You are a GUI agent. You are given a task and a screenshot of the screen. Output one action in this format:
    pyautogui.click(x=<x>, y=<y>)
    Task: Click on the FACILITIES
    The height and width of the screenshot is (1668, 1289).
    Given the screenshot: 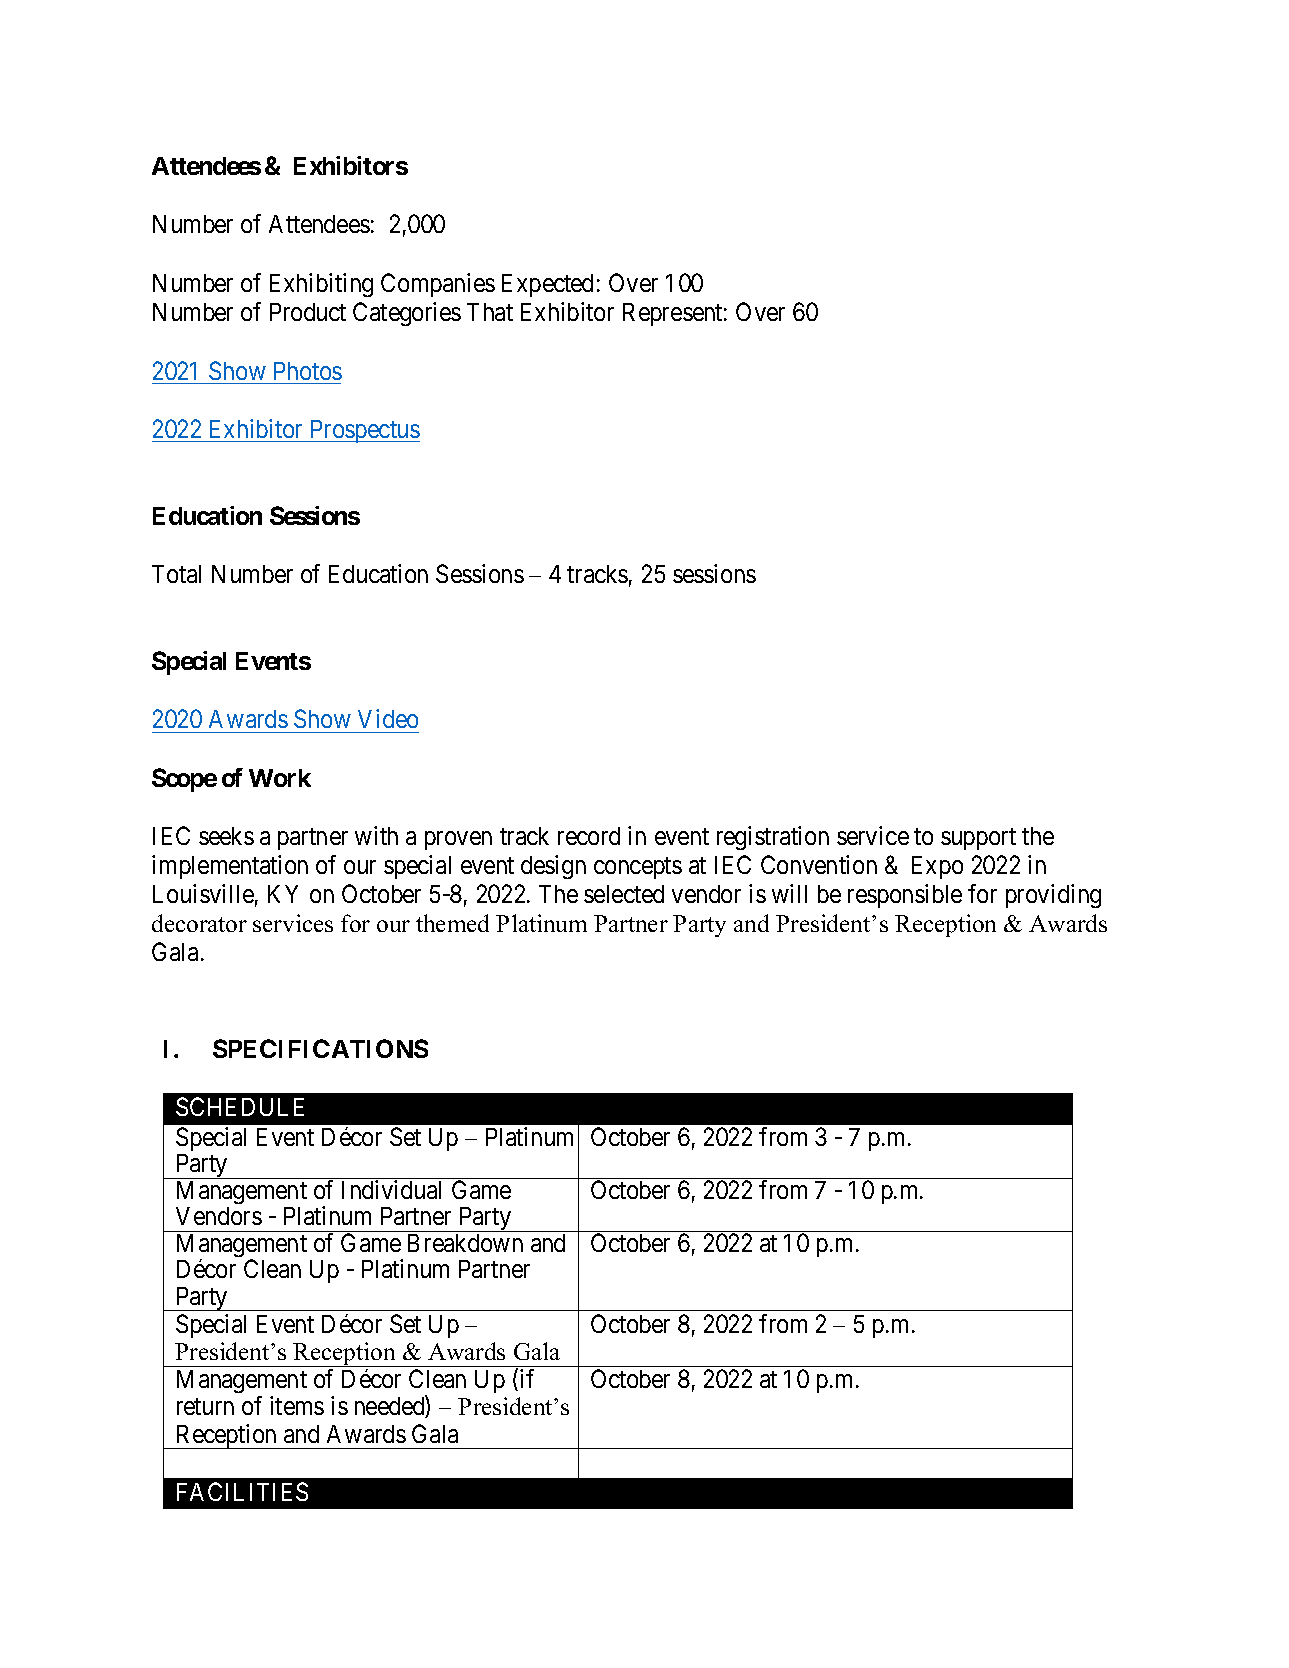 What is the action you would take?
    pyautogui.click(x=242, y=1491)
